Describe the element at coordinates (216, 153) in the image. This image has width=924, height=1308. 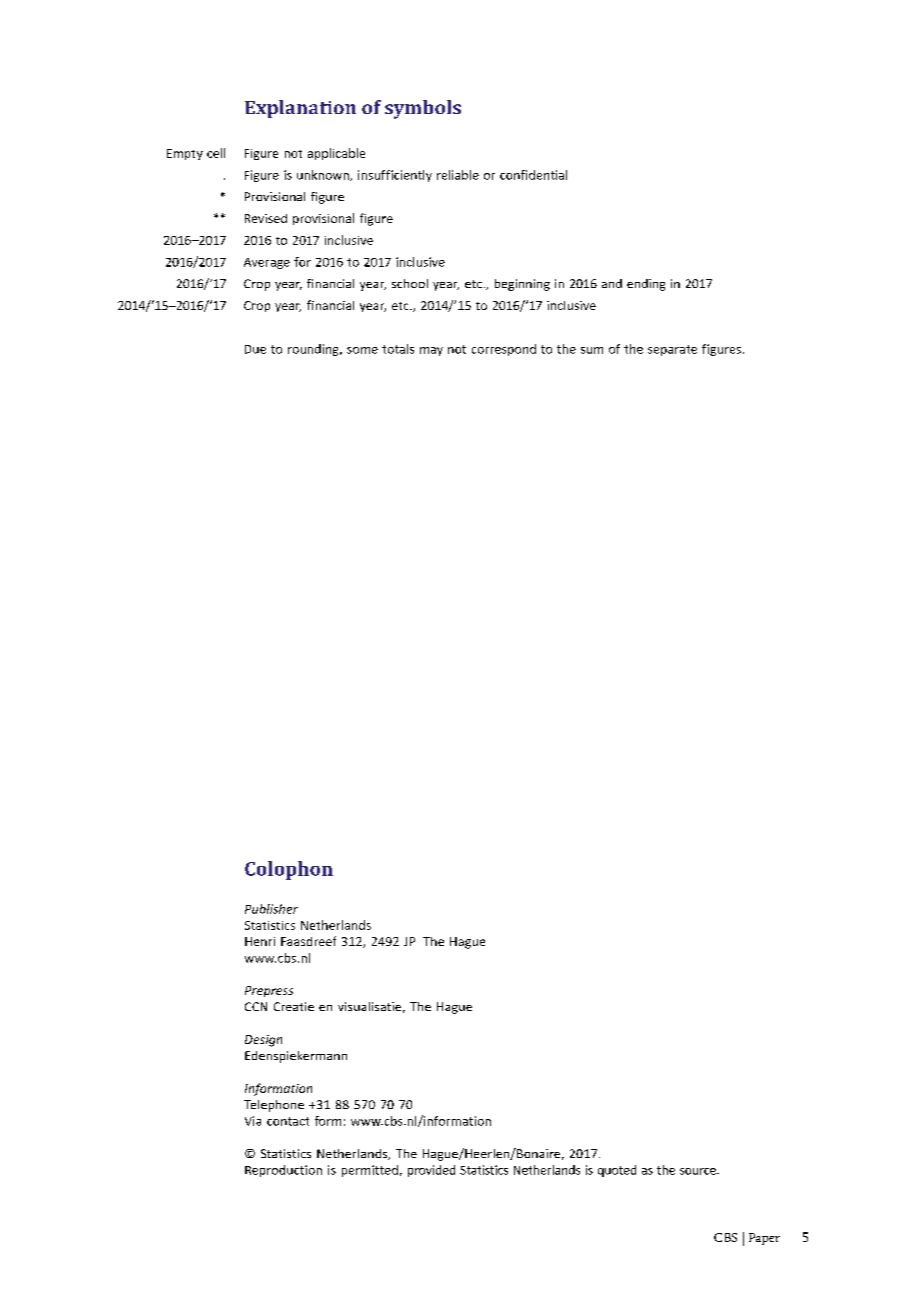
I see `cell` at that location.
